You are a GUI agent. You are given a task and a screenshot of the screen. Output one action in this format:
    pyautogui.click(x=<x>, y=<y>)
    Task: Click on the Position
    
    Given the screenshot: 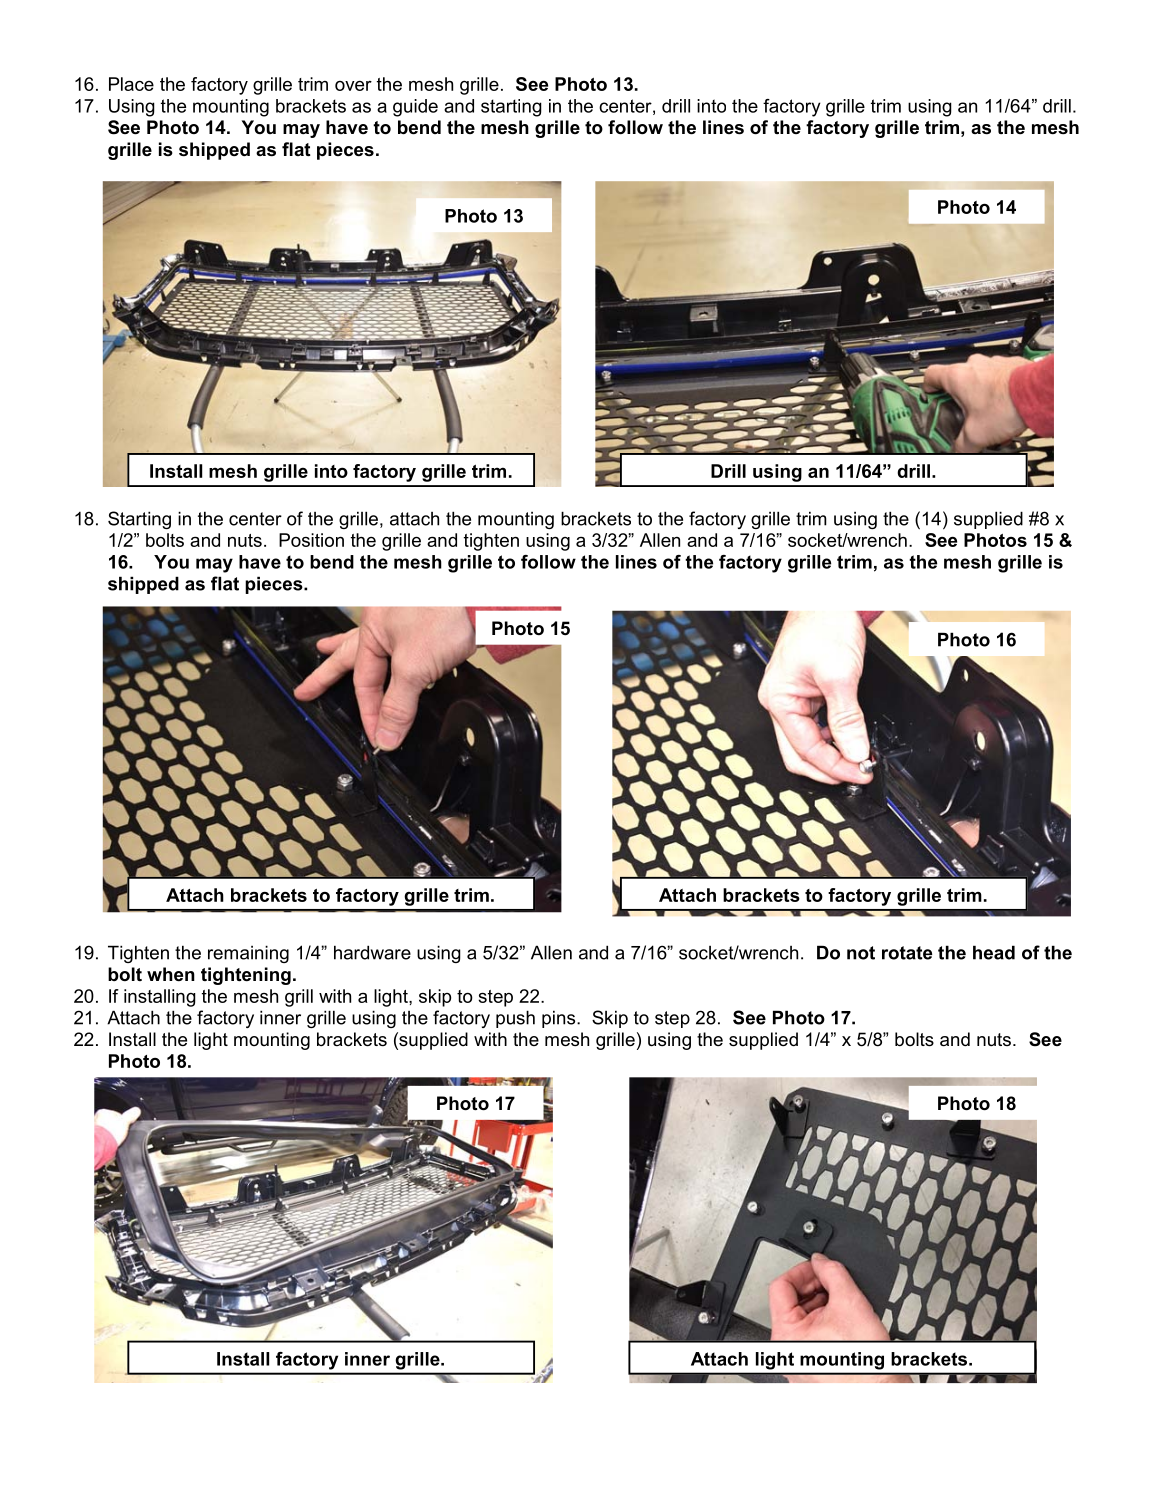 What is the action you would take?
    pyautogui.click(x=311, y=540)
